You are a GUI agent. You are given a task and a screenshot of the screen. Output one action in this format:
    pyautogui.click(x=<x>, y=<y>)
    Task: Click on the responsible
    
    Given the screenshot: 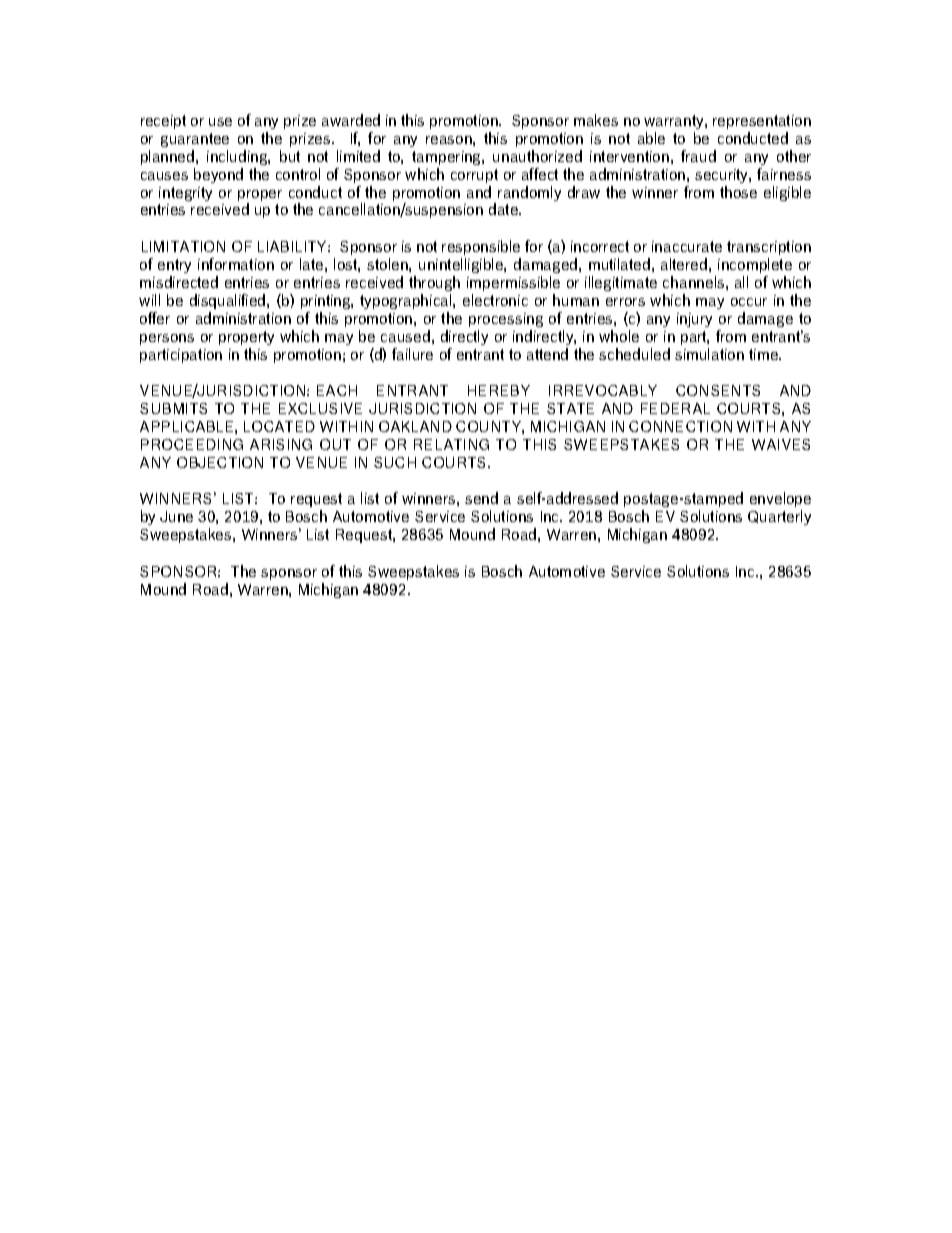 What is the action you would take?
    pyautogui.click(x=481, y=247)
